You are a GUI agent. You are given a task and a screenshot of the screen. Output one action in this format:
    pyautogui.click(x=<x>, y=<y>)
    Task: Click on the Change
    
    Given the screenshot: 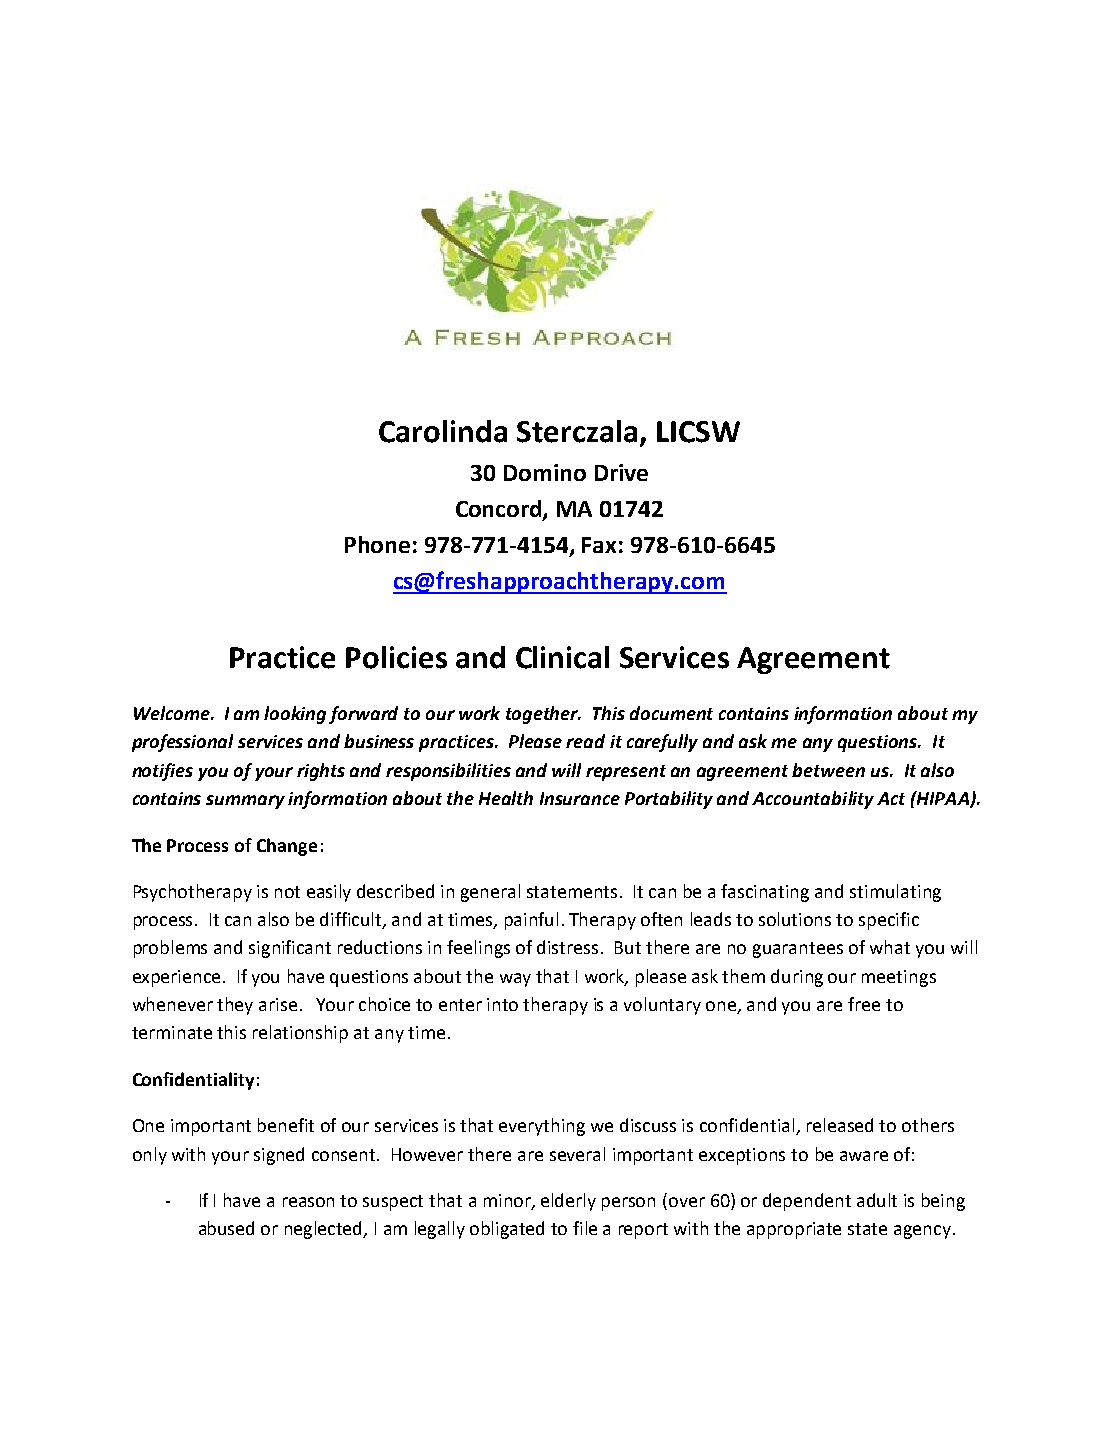 What is the action you would take?
    pyautogui.click(x=287, y=847)
